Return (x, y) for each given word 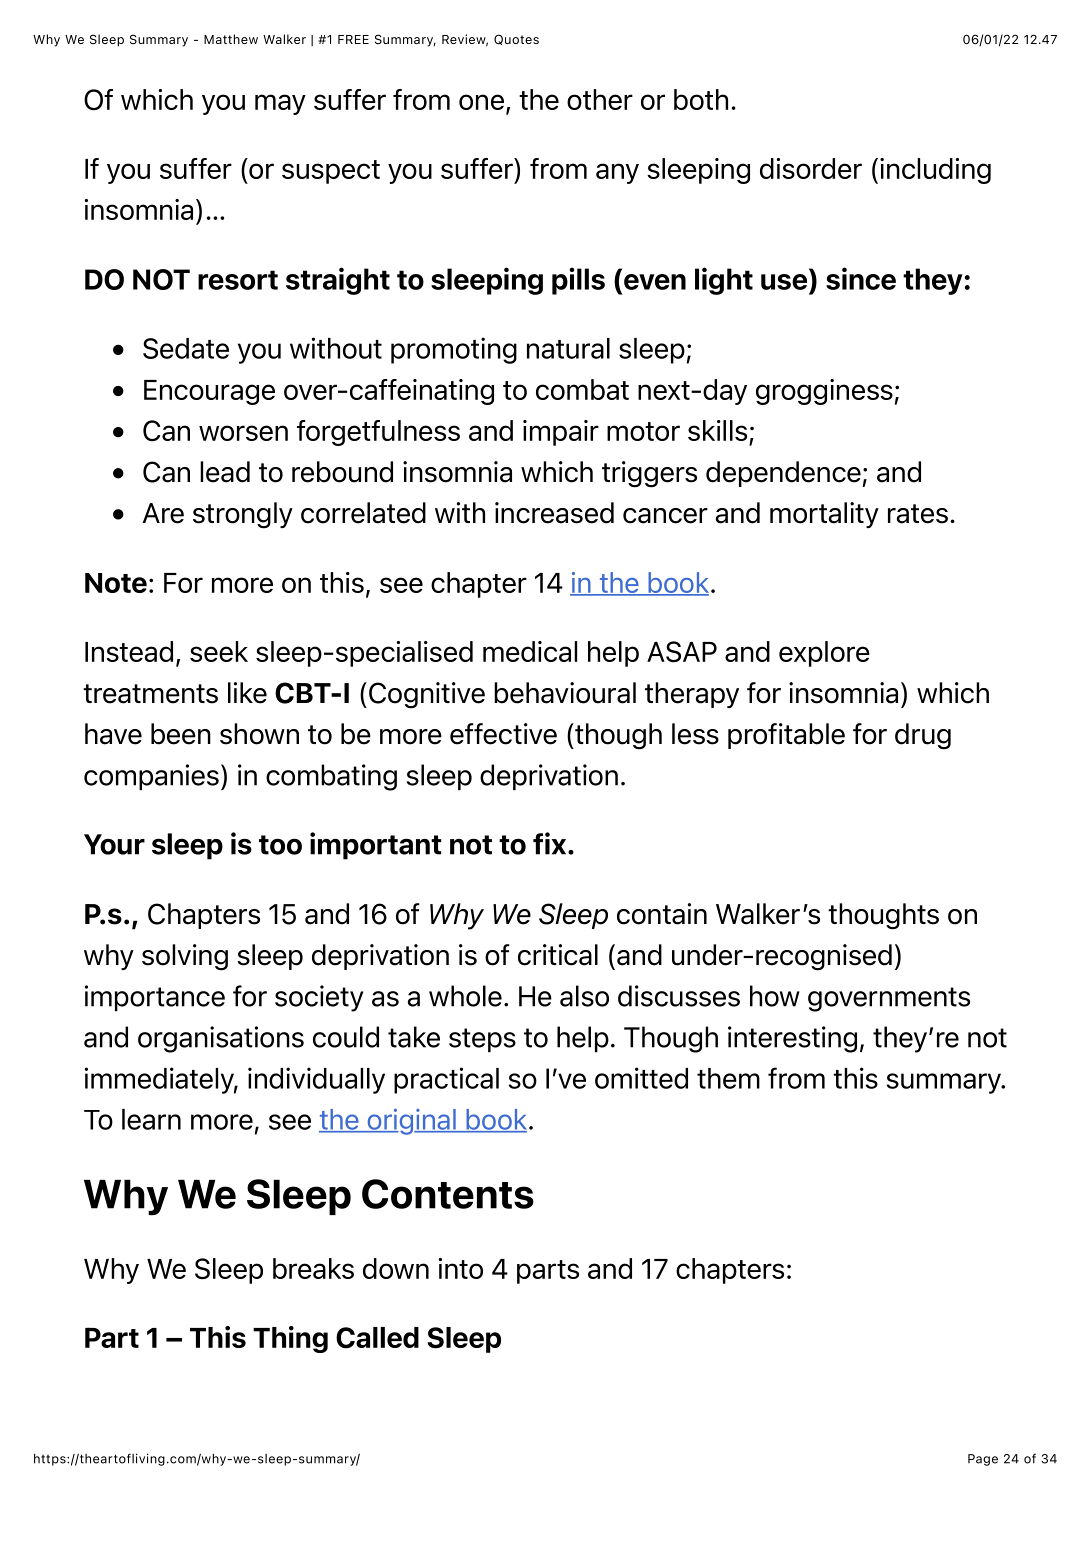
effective (503, 734)
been (181, 734)
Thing (290, 1339)
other (600, 99)
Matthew (231, 39)
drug (923, 736)
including (935, 171)
